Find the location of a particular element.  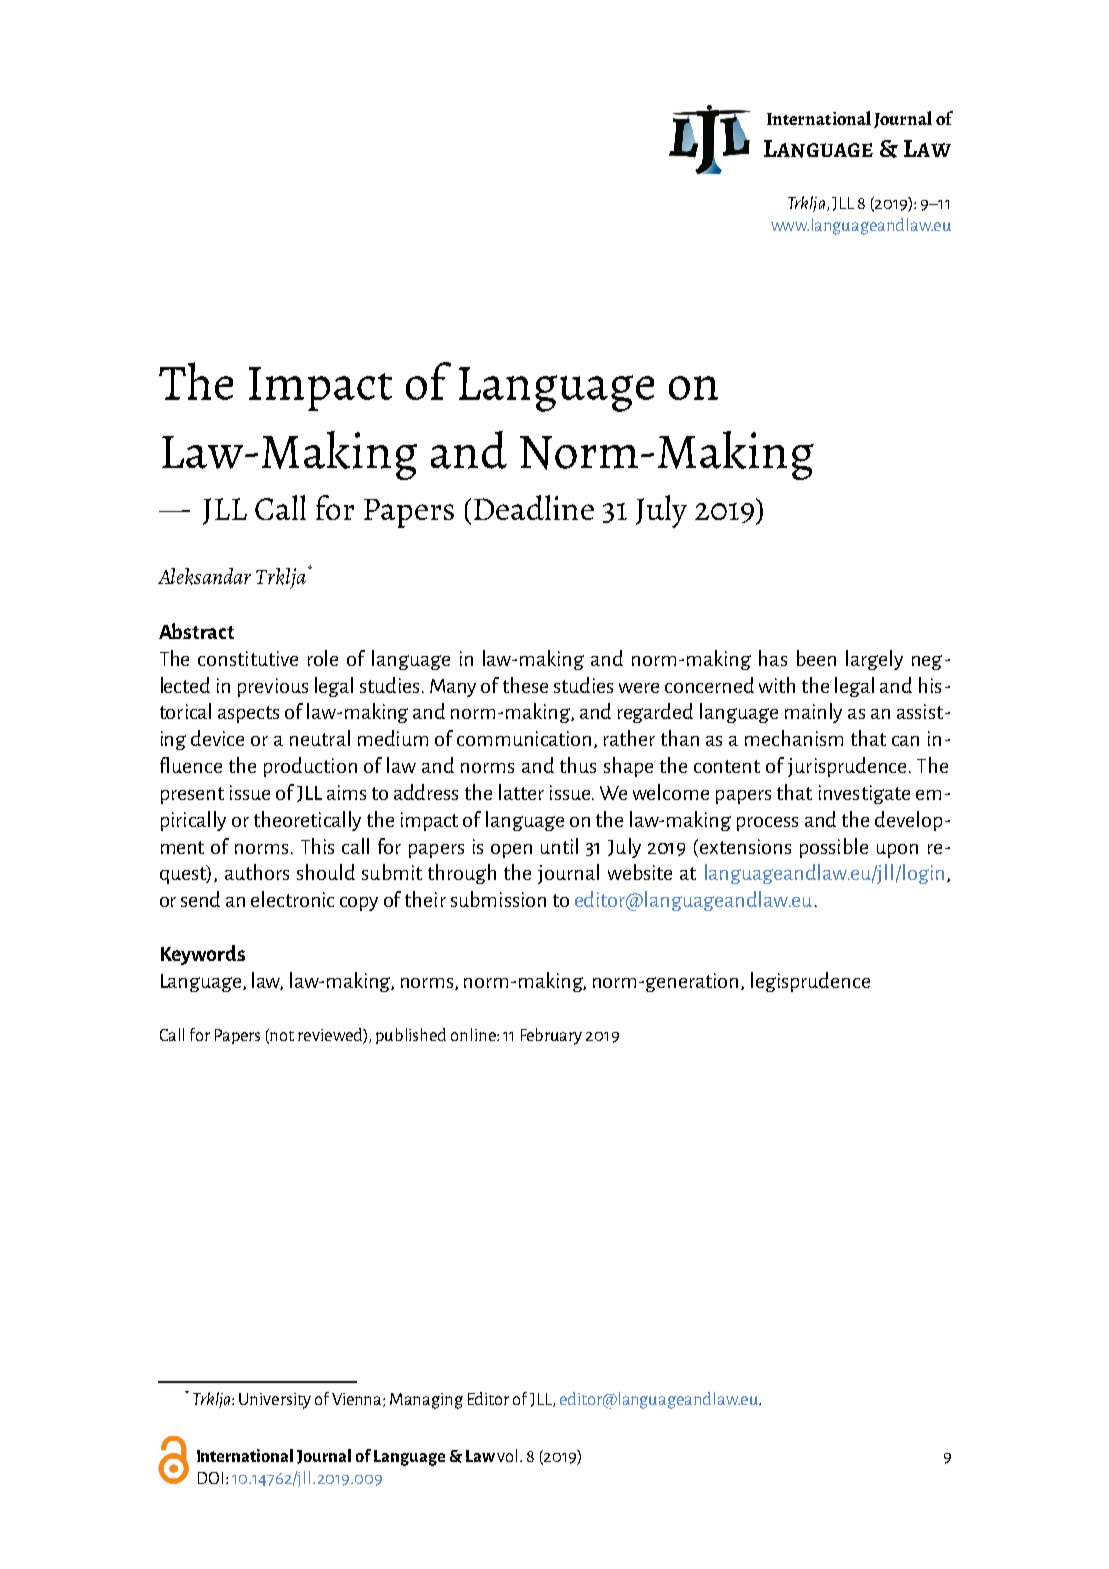

jurisprudence is located at coordinates (849, 767).
